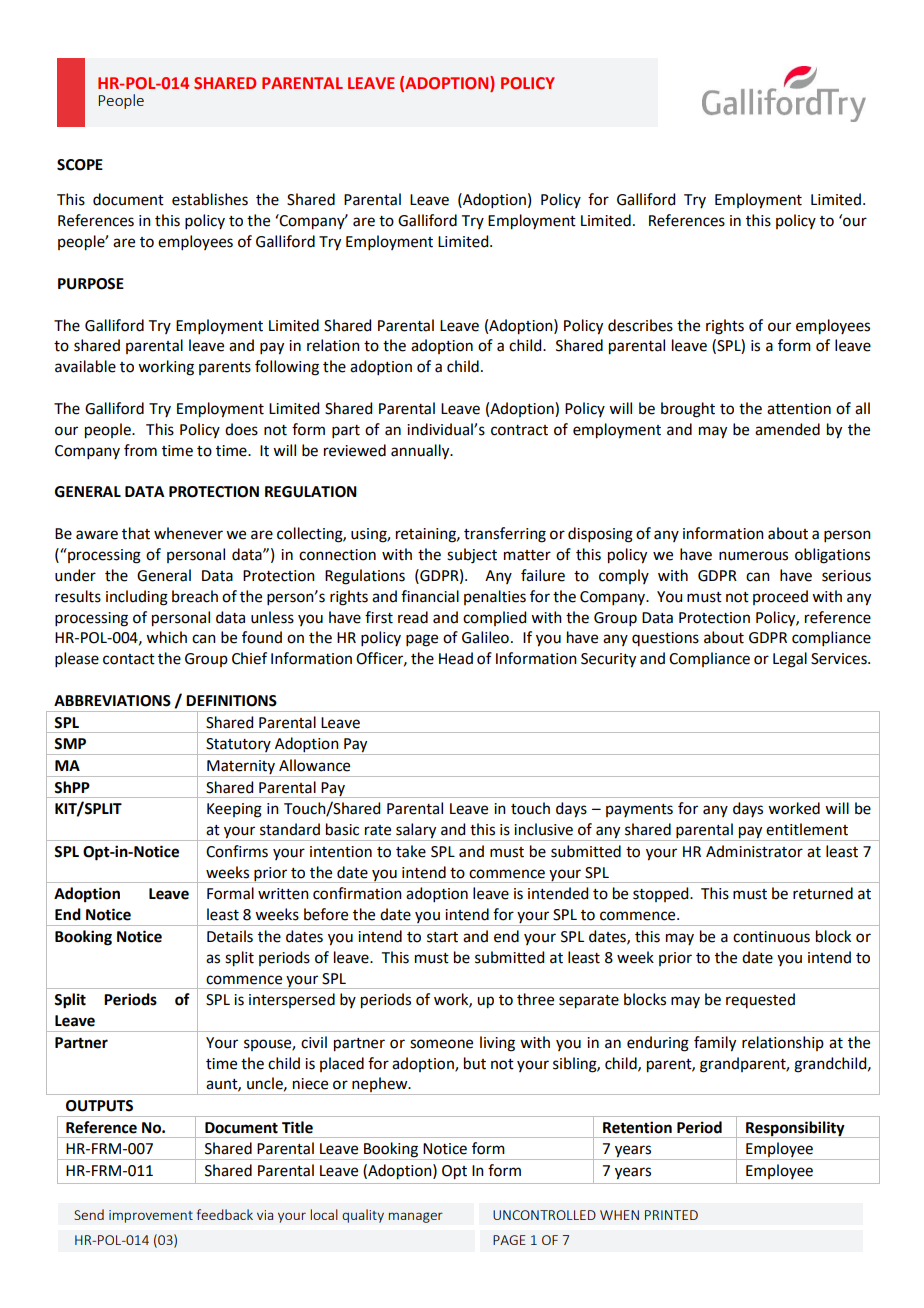  Describe the element at coordinates (411, 851) in the screenshot. I see `take` at that location.
